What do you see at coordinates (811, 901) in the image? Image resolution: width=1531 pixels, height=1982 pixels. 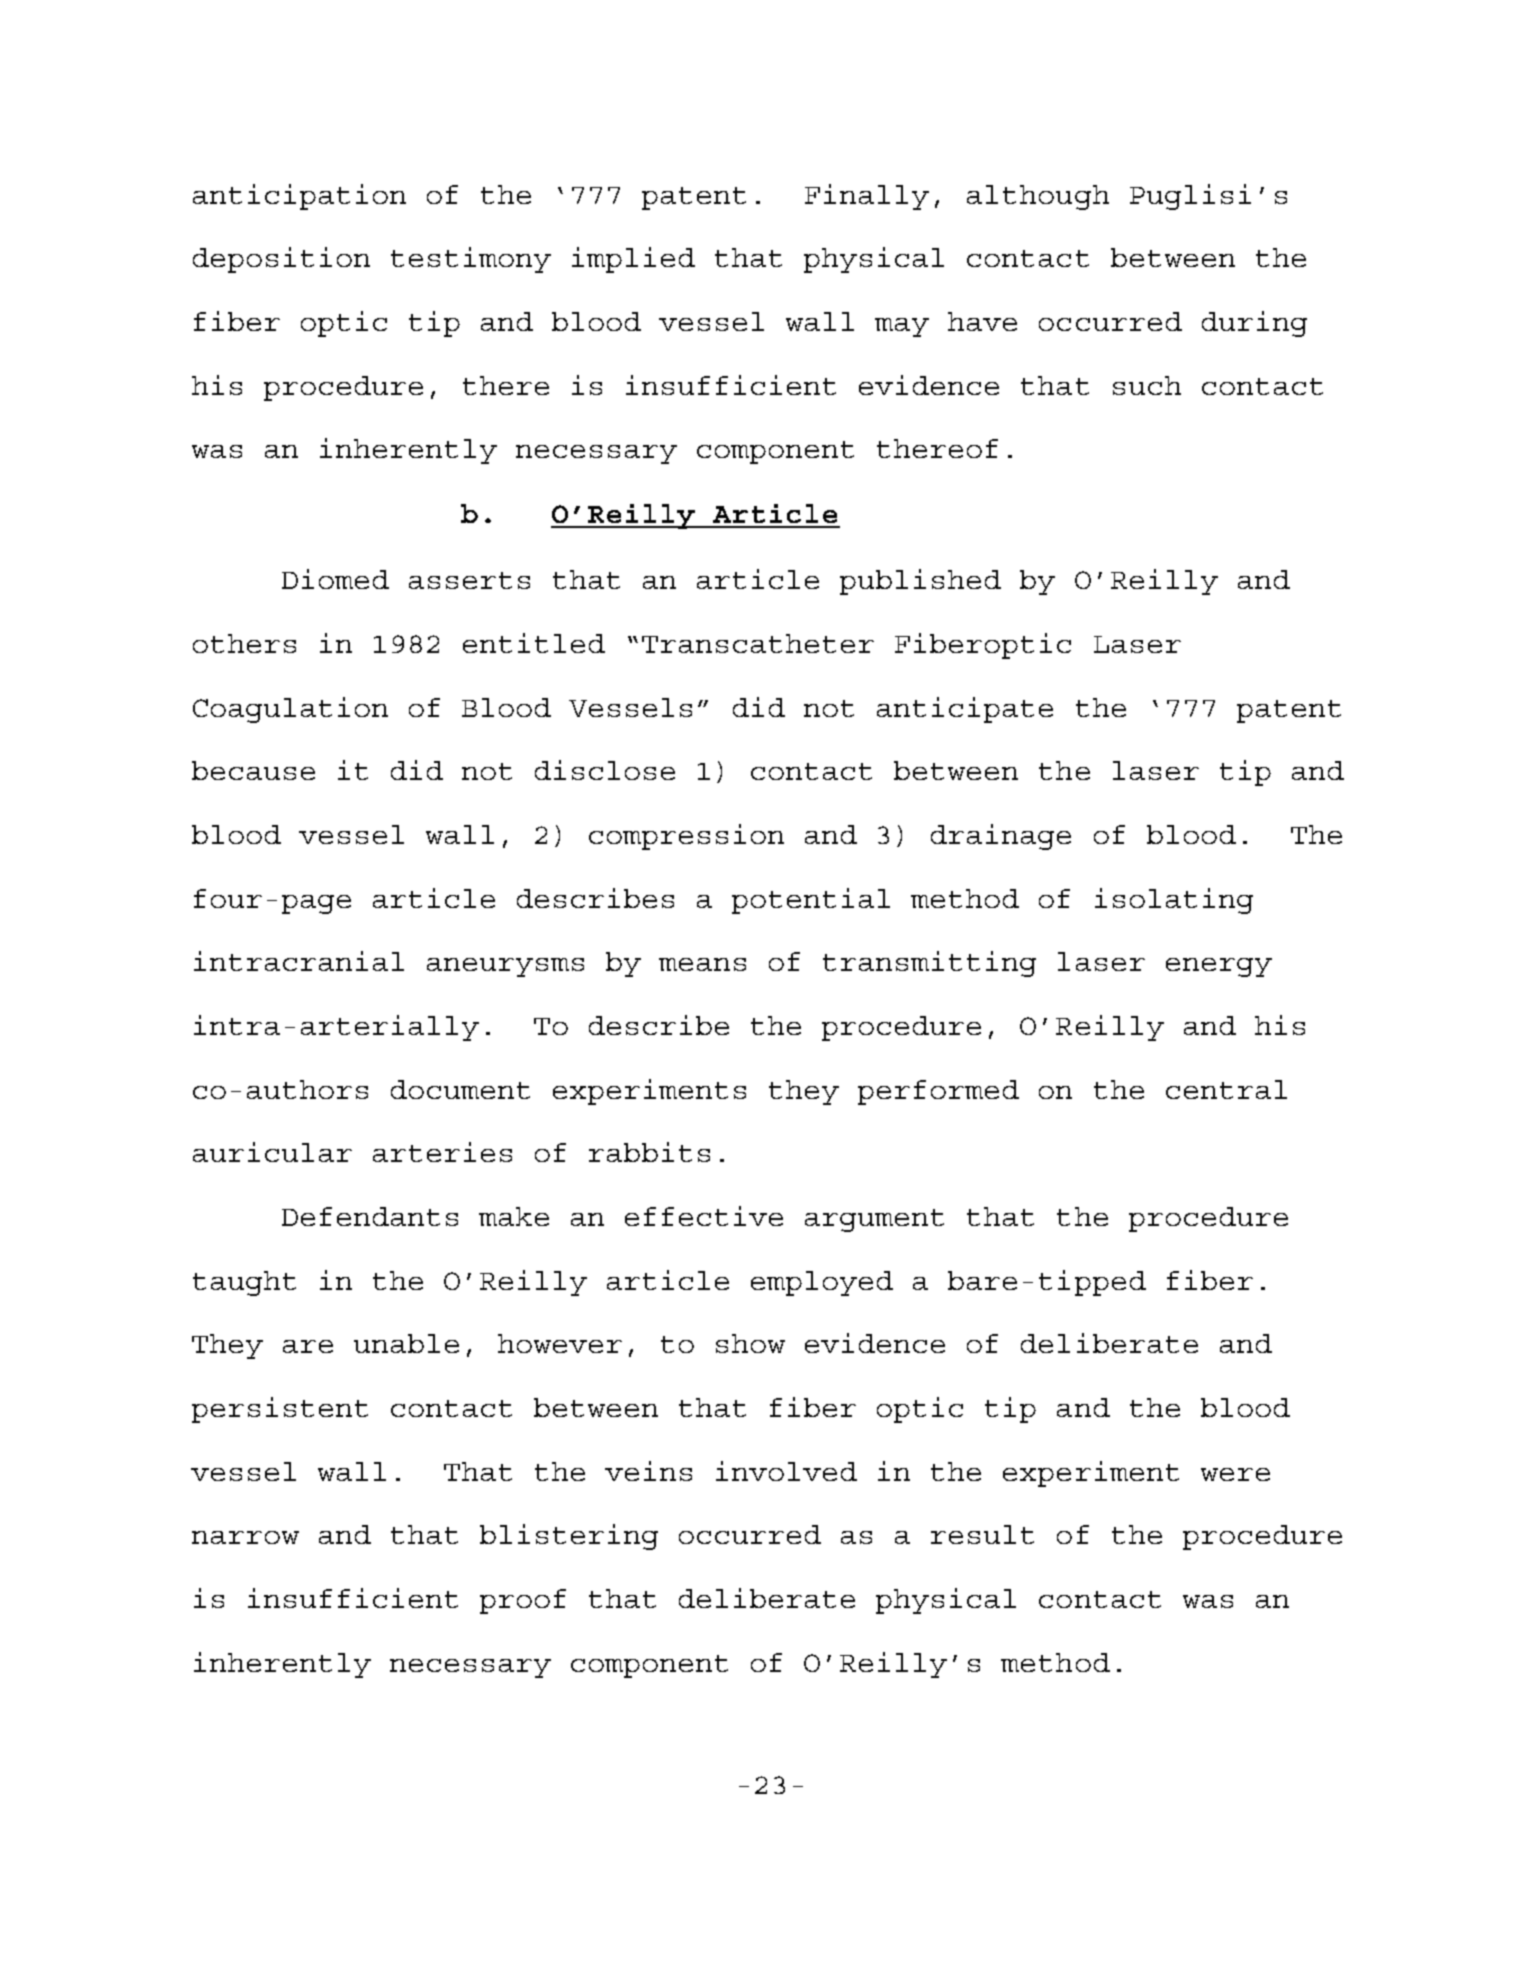 I see `potential` at bounding box center [811, 901].
